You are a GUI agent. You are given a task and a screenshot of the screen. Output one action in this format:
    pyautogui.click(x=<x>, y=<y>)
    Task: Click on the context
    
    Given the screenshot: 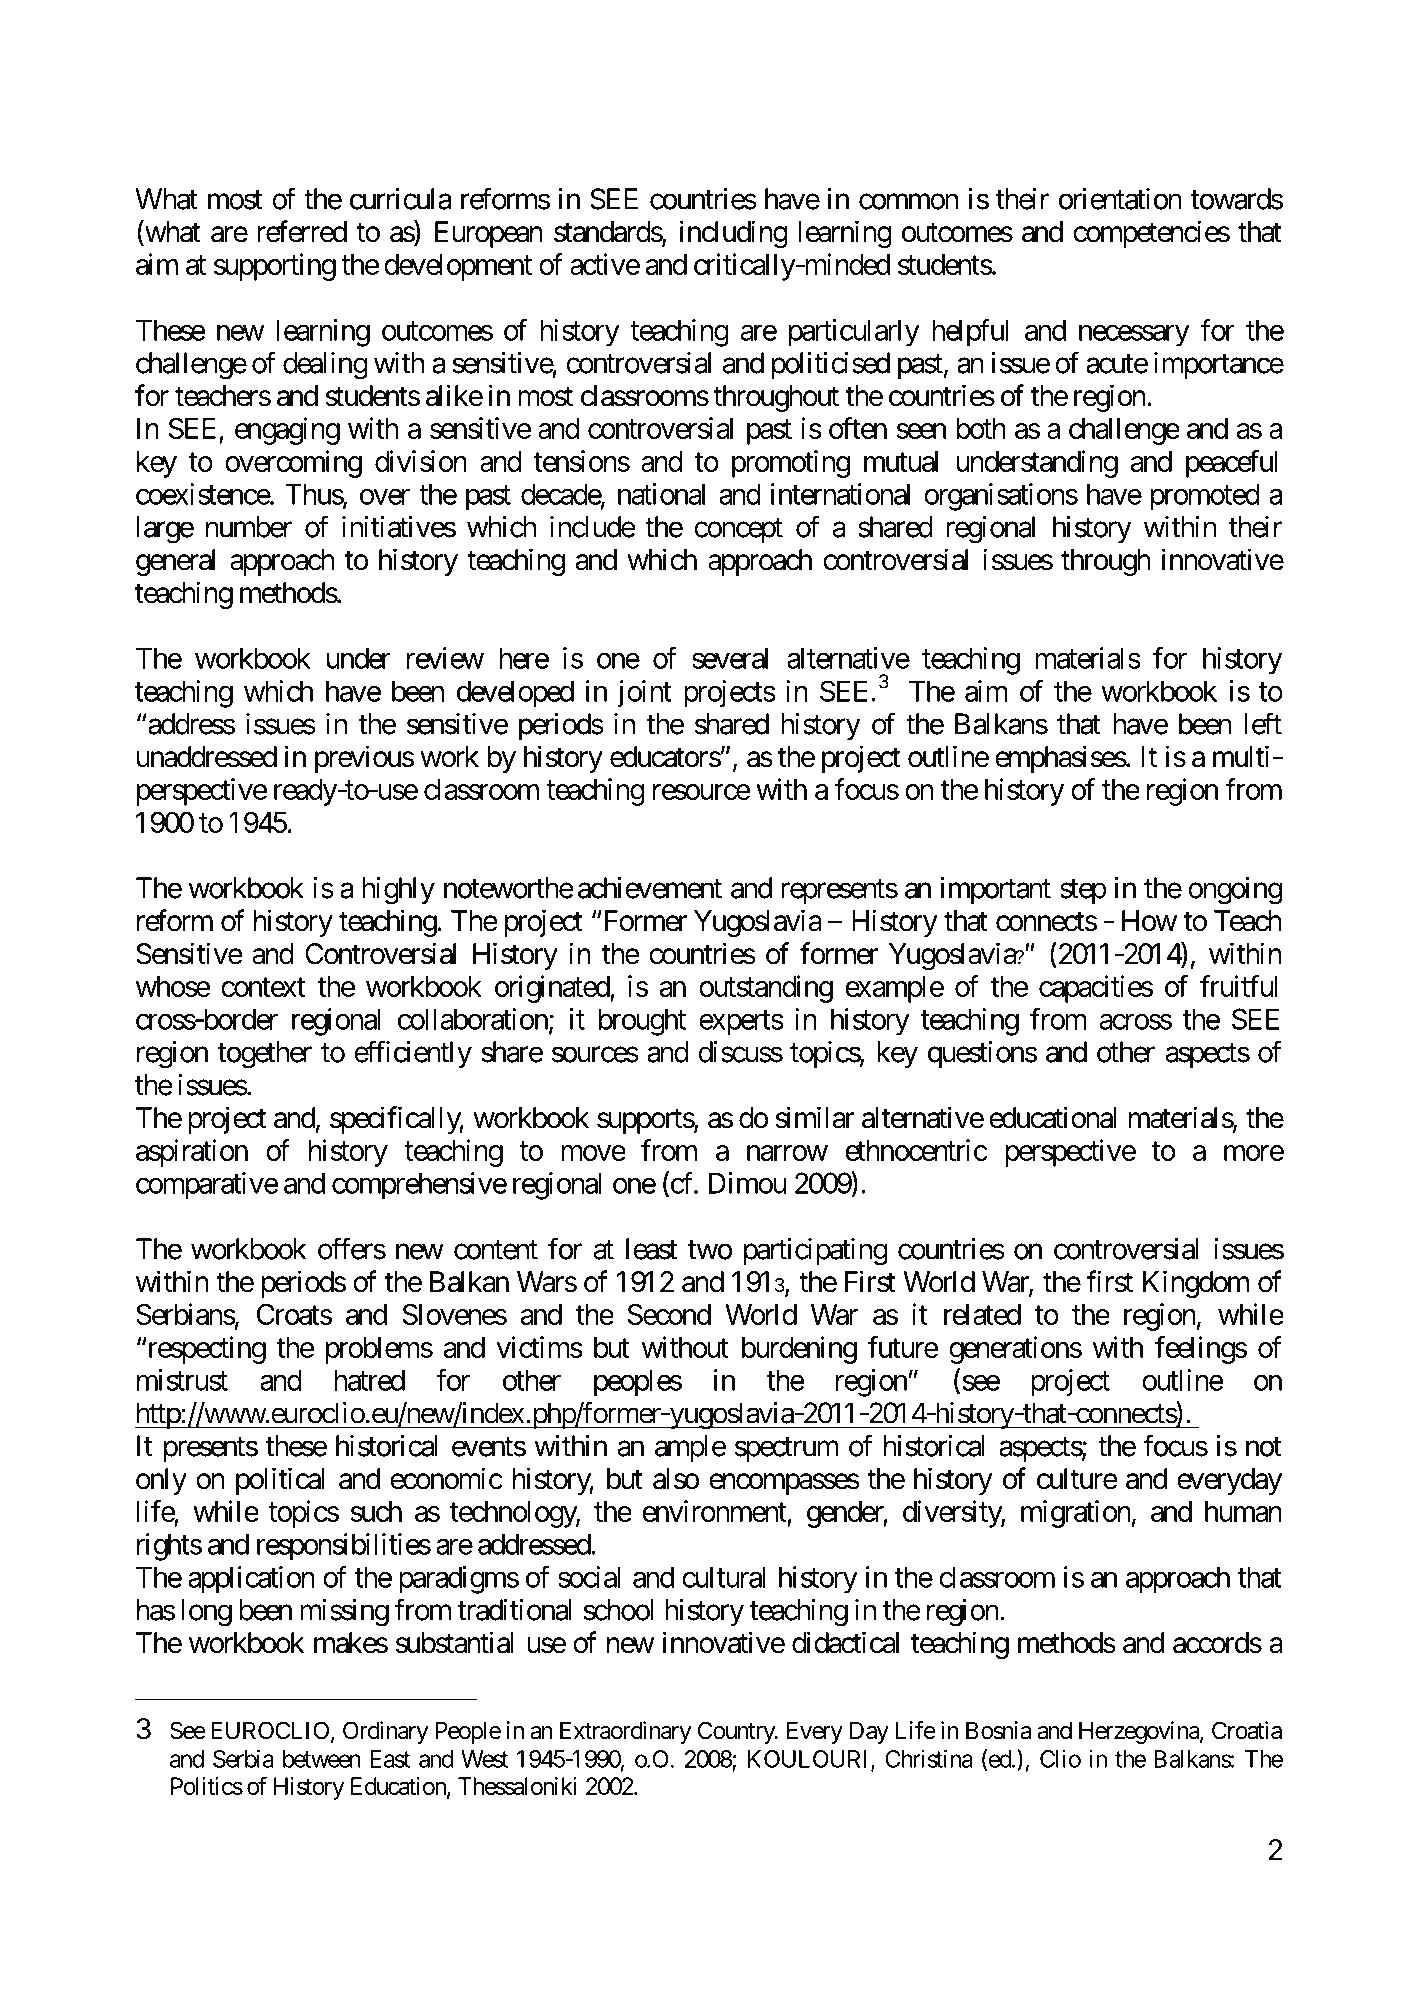 What is the action you would take?
    pyautogui.click(x=263, y=987)
